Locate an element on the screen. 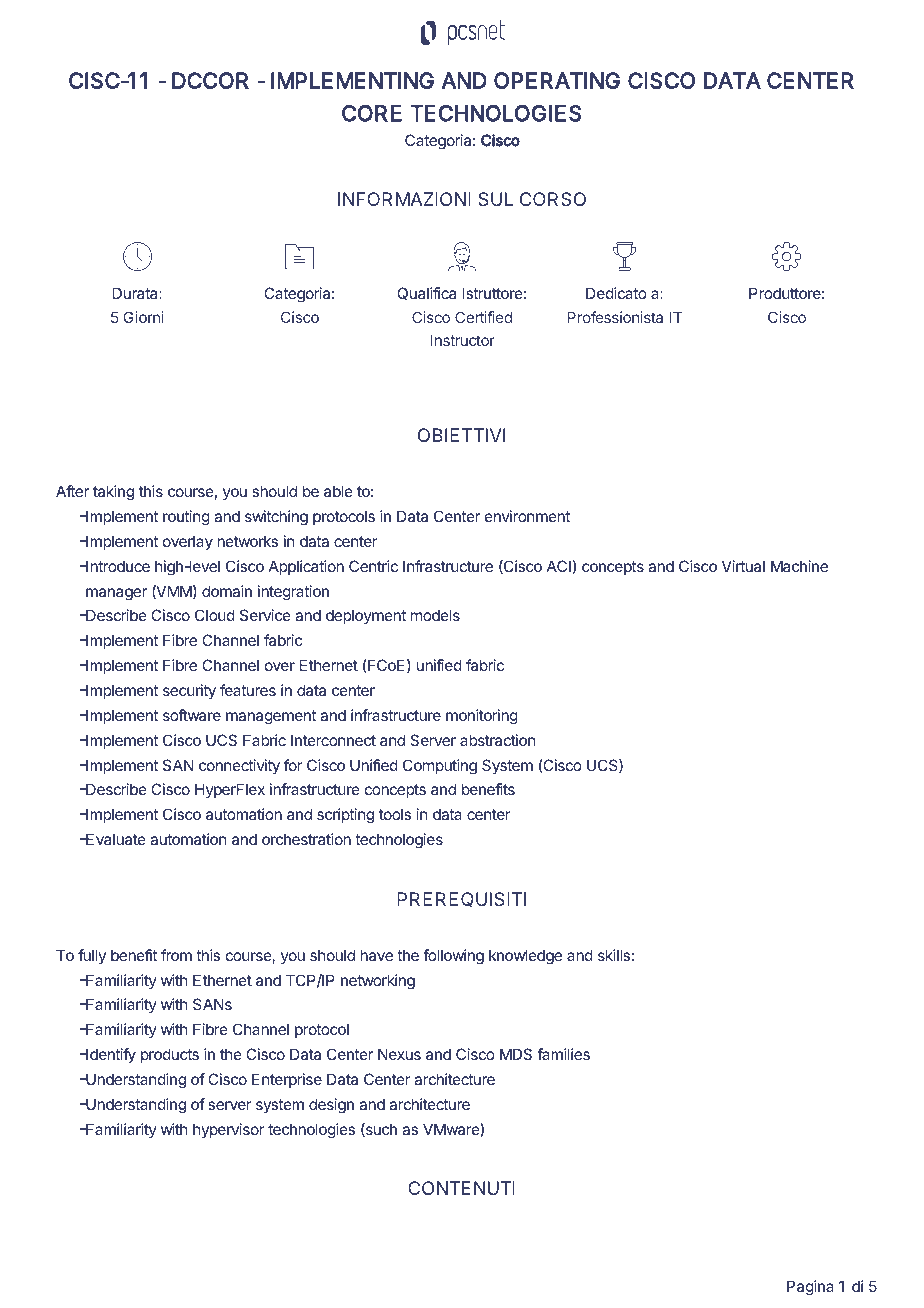 Image resolution: width=924 pixels, height=1308 pixels. taking is located at coordinates (113, 493).
